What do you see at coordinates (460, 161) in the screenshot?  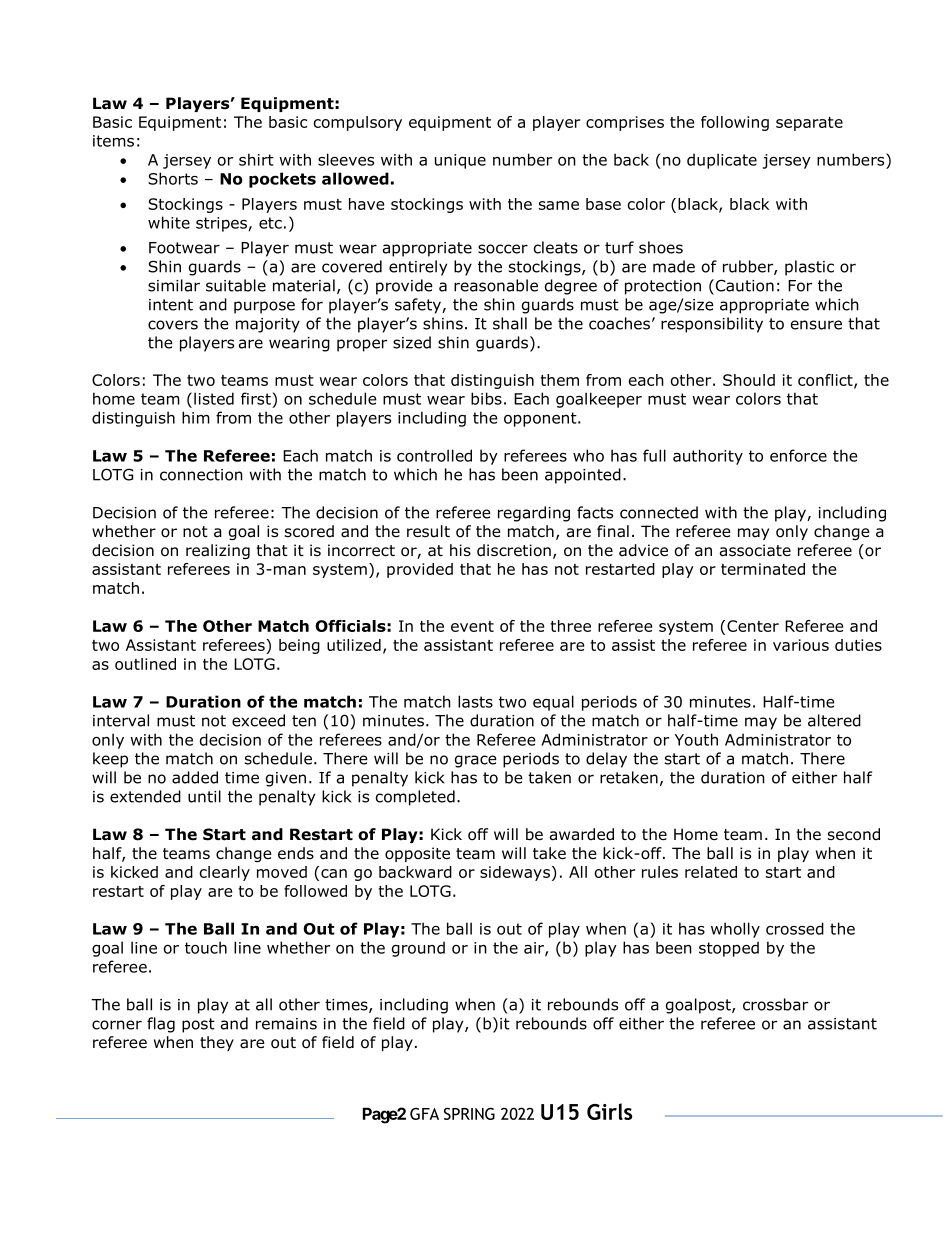 I see `unique` at bounding box center [460, 161].
